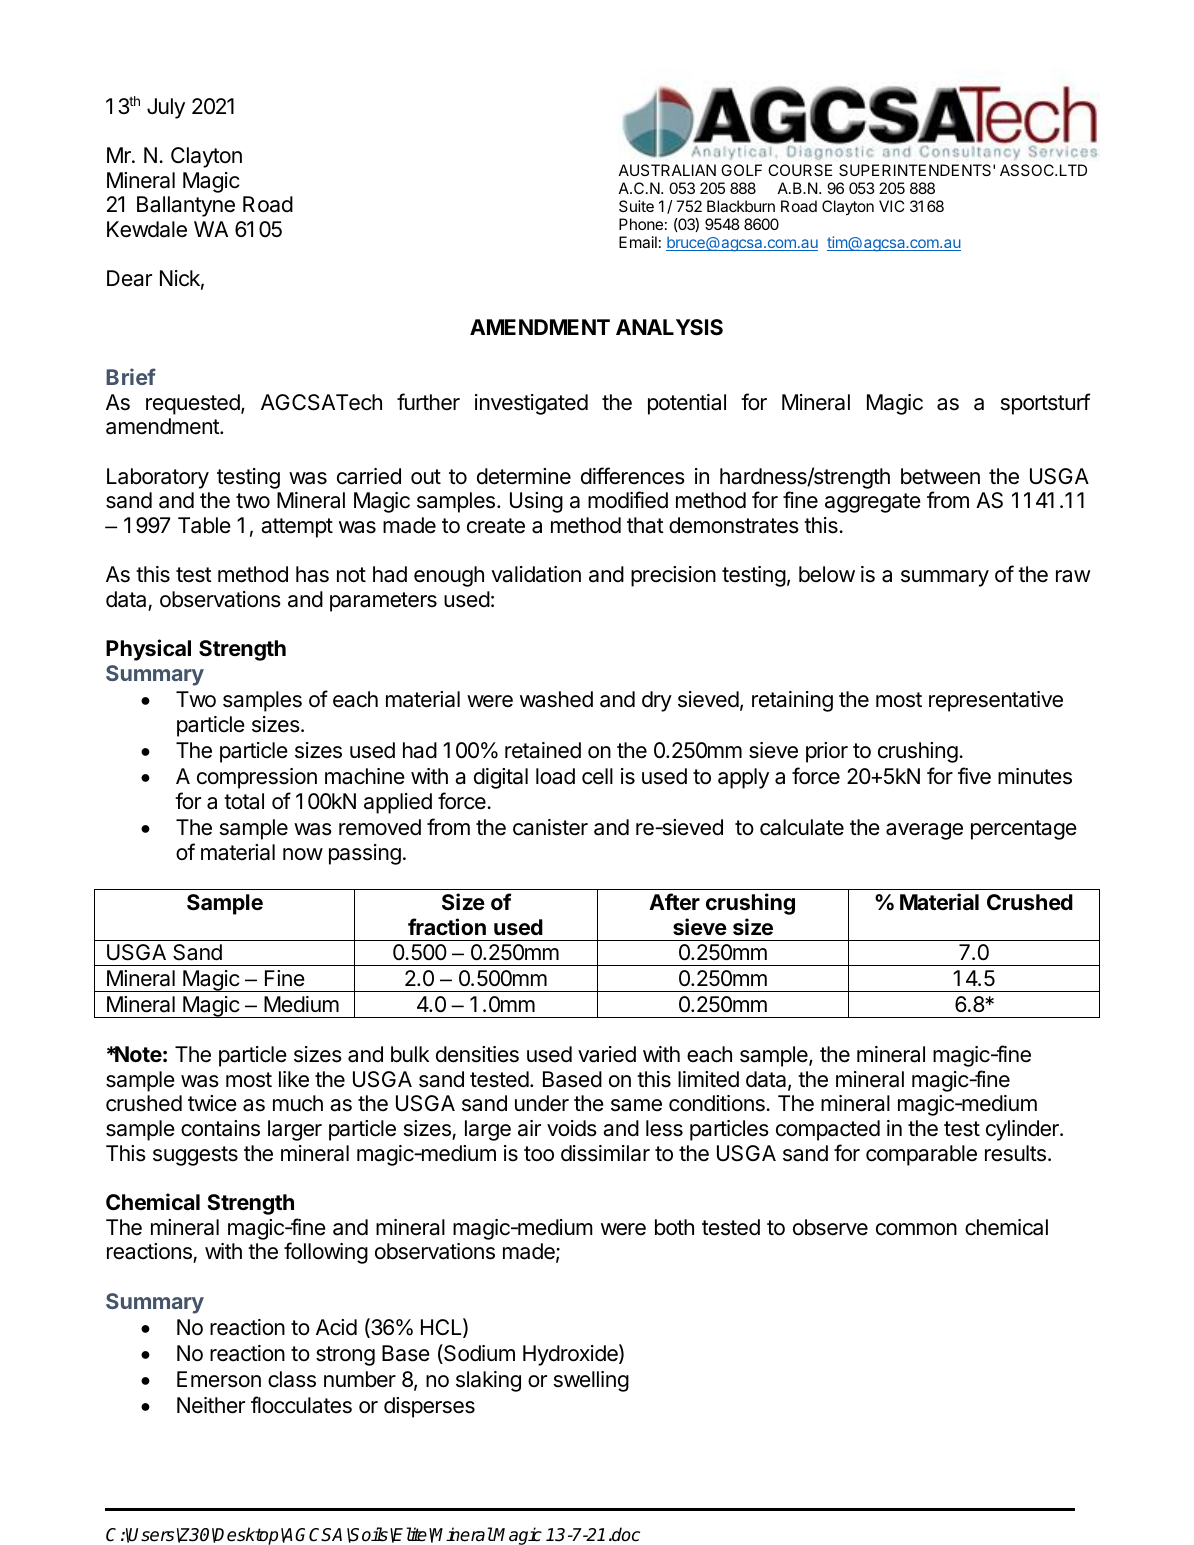  Describe the element at coordinates (591, 1381) in the image. I see `swelling` at that location.
